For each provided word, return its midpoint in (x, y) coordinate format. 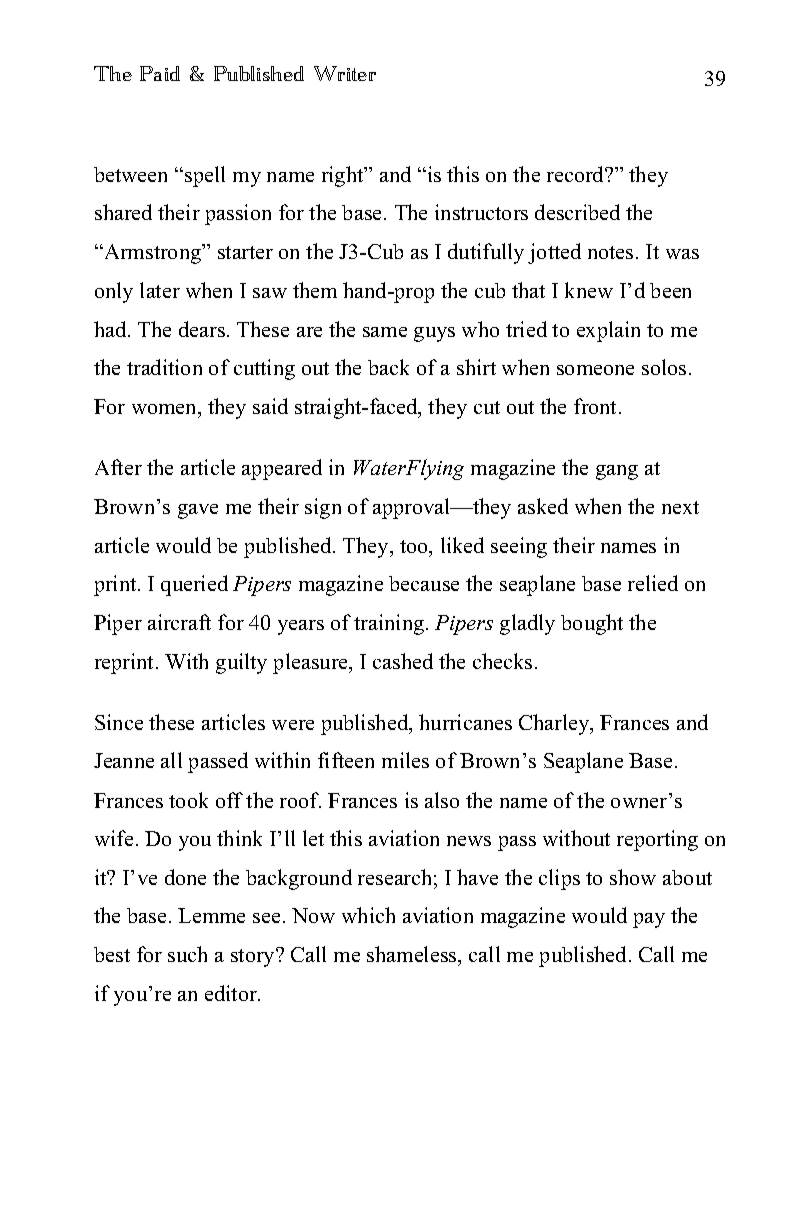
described (577, 212)
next (680, 507)
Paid (160, 73)
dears (202, 329)
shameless (413, 956)
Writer (345, 73)
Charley (555, 724)
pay (649, 920)
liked (462, 545)
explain (608, 331)
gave (198, 511)
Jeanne (124, 760)
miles (405, 760)
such (187, 954)
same (385, 332)
